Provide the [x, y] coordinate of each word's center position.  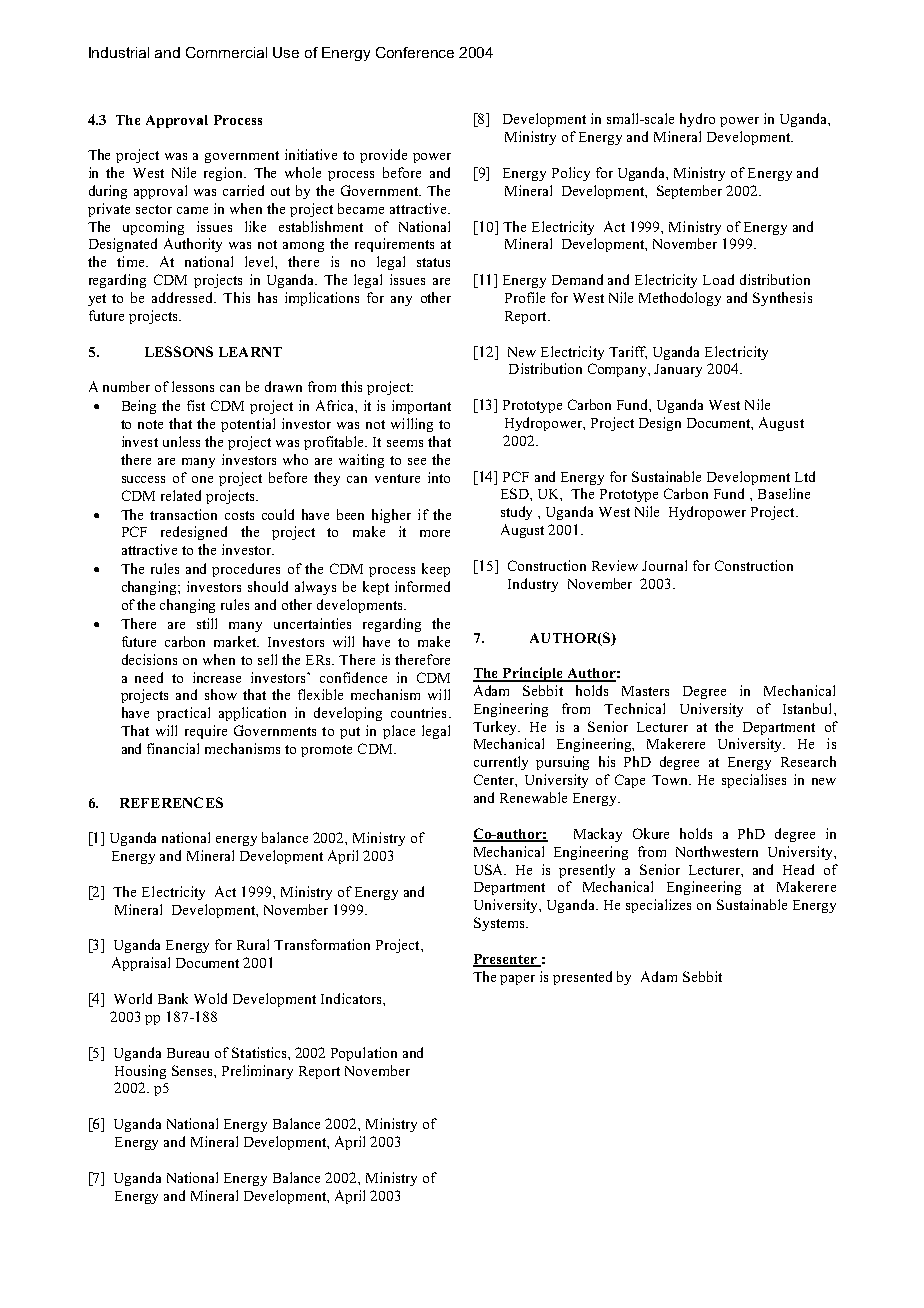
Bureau [188, 1053]
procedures [246, 570]
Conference [415, 52]
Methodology [680, 299]
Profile [525, 297]
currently [501, 763]
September [689, 192]
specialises [754, 781]
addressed [184, 297]
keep [436, 570]
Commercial [226, 52]
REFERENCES [171, 802]
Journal [664, 565]
